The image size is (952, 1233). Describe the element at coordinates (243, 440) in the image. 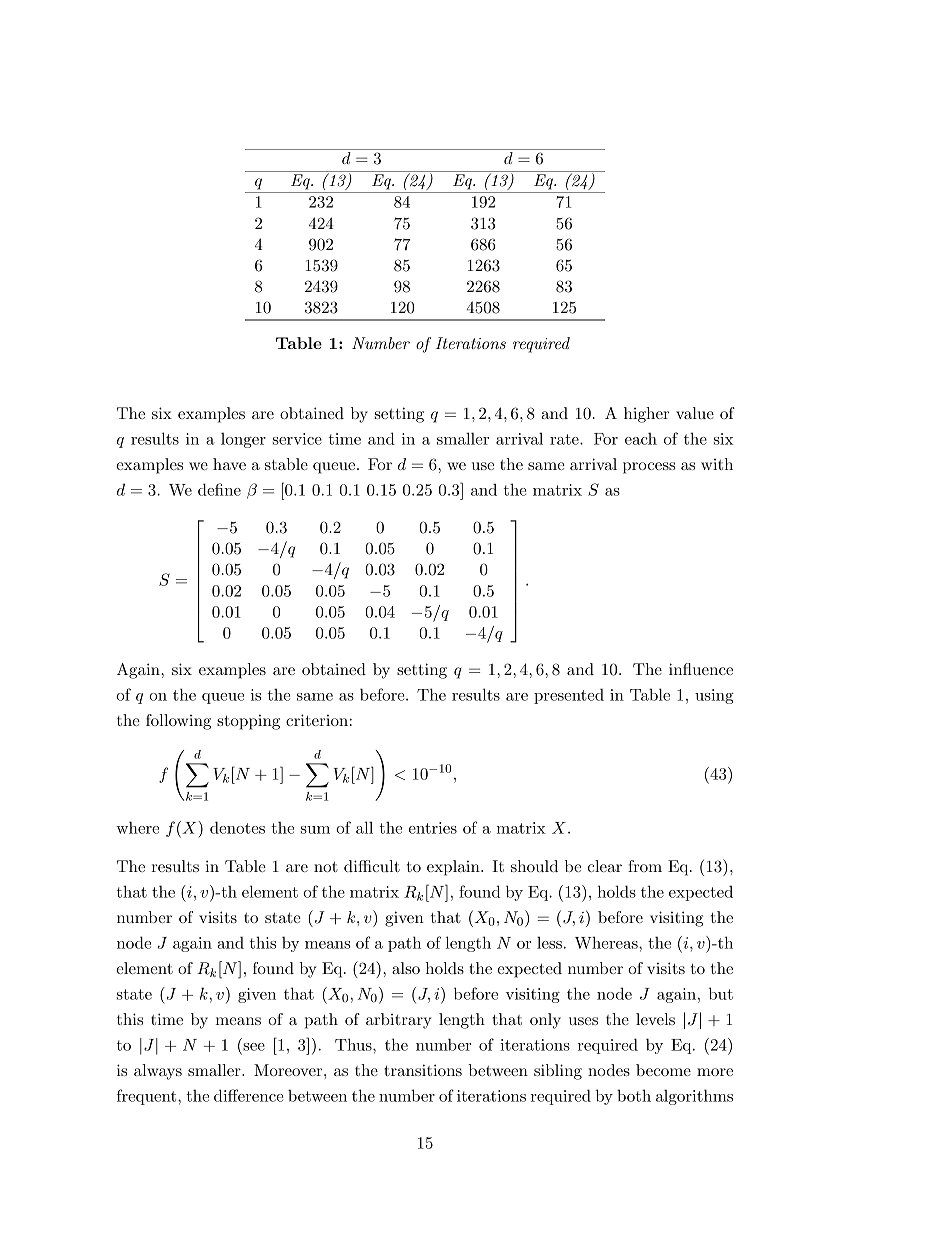

I see `longer` at that location.
